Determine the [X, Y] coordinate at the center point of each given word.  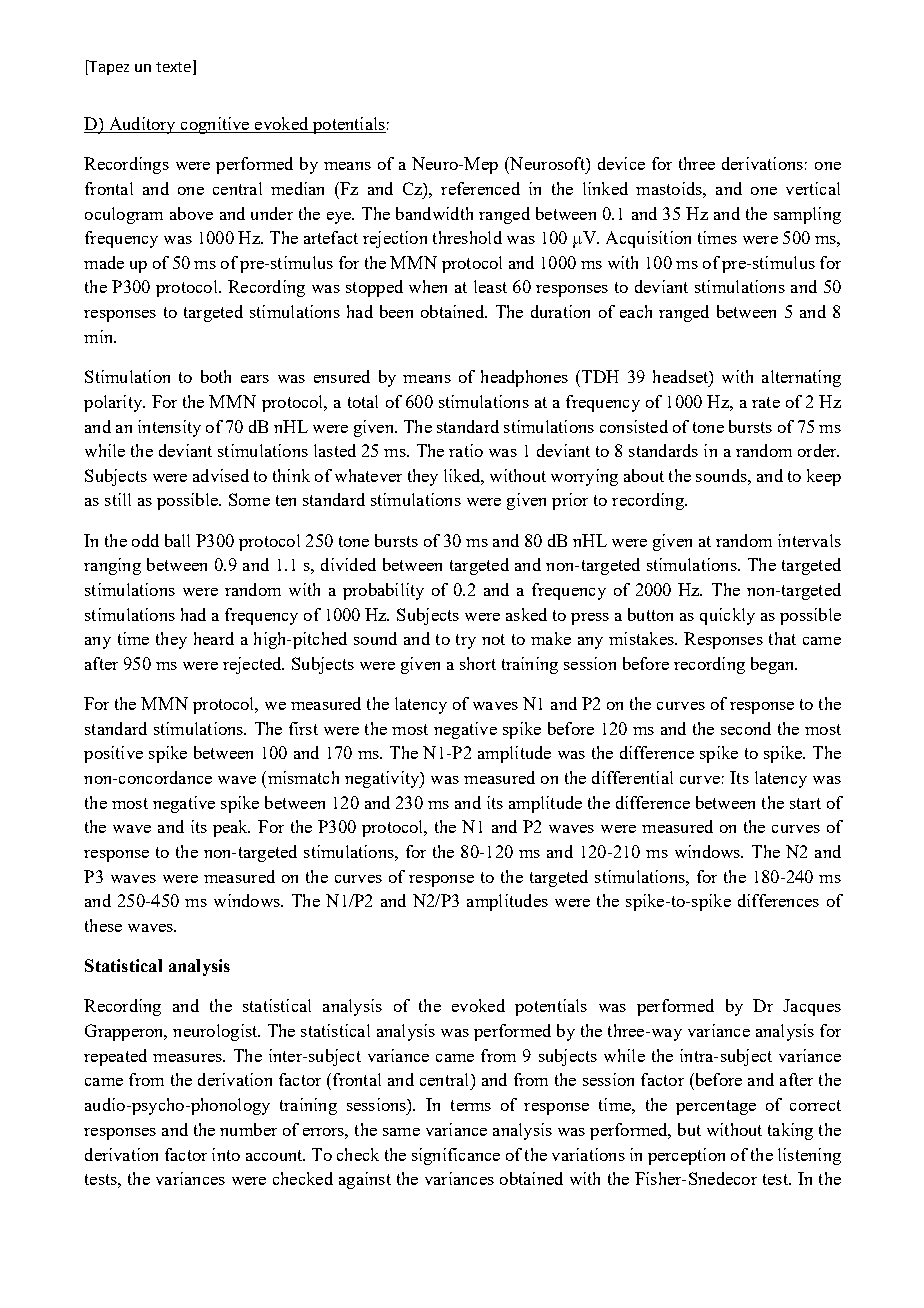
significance [456, 1156]
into [226, 1154]
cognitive [215, 125]
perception [686, 1156]
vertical [813, 188]
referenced [480, 188]
